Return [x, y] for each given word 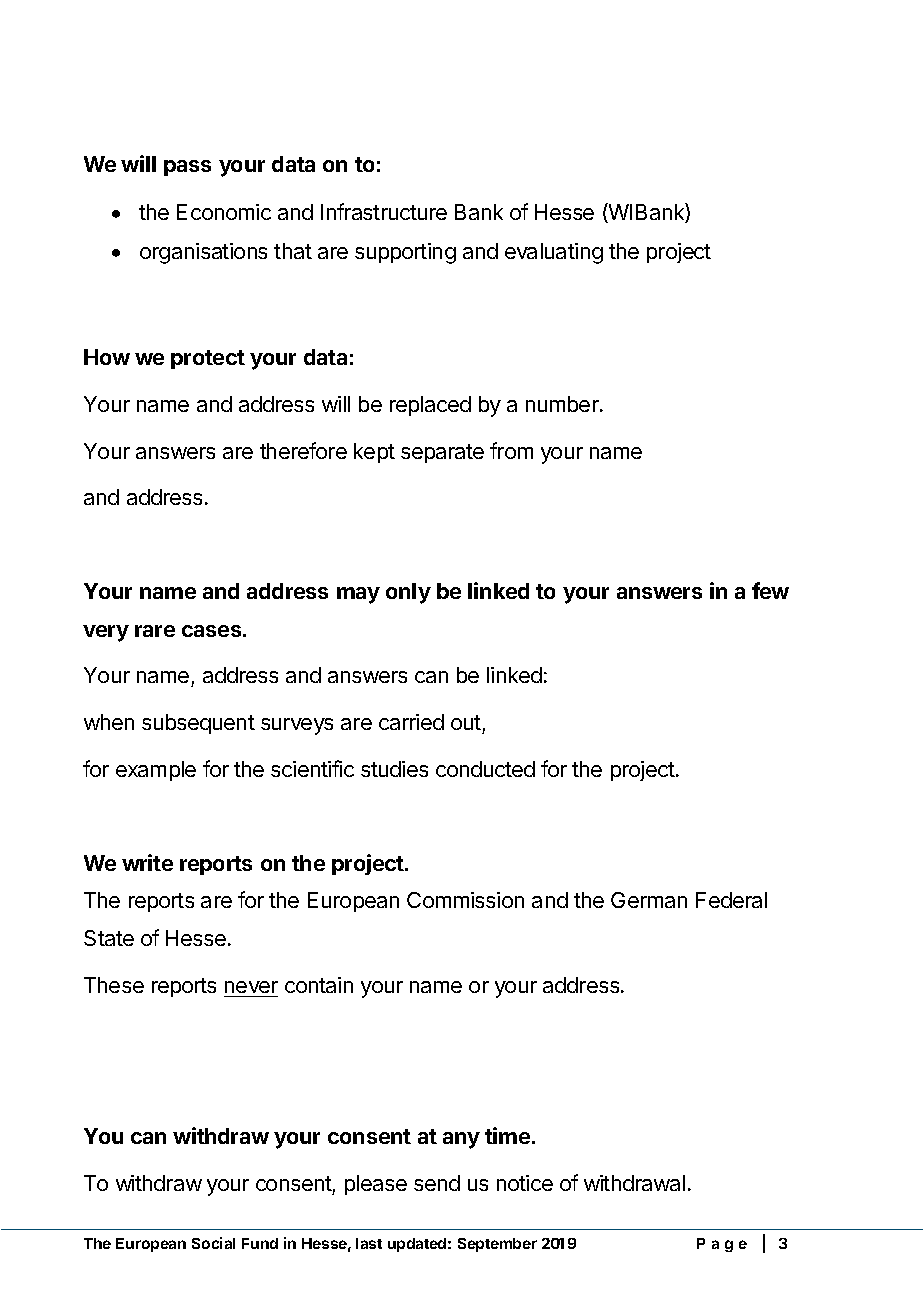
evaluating [554, 253]
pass [187, 168]
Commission [465, 900]
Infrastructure [384, 211]
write [147, 862]
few [770, 590]
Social [213, 1243]
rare [155, 631]
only [408, 593]
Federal [731, 900]
